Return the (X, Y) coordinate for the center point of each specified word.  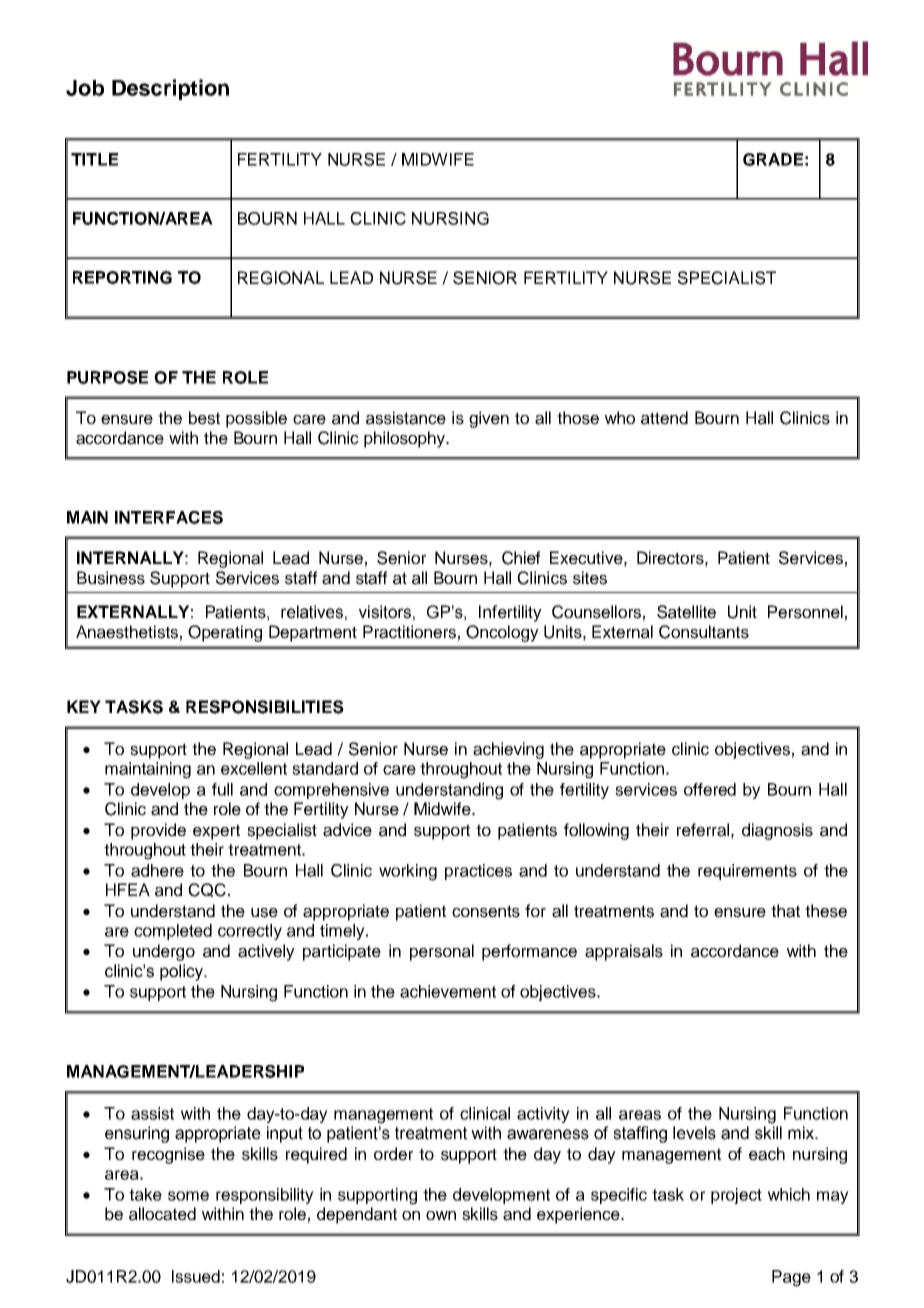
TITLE (94, 159)
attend (664, 418)
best (204, 418)
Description (170, 89)
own (441, 1215)
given (489, 419)
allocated (162, 1214)
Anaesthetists (127, 632)
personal (442, 952)
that (785, 911)
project (736, 1196)
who (620, 417)
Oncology (502, 633)
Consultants (704, 632)
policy (183, 972)
